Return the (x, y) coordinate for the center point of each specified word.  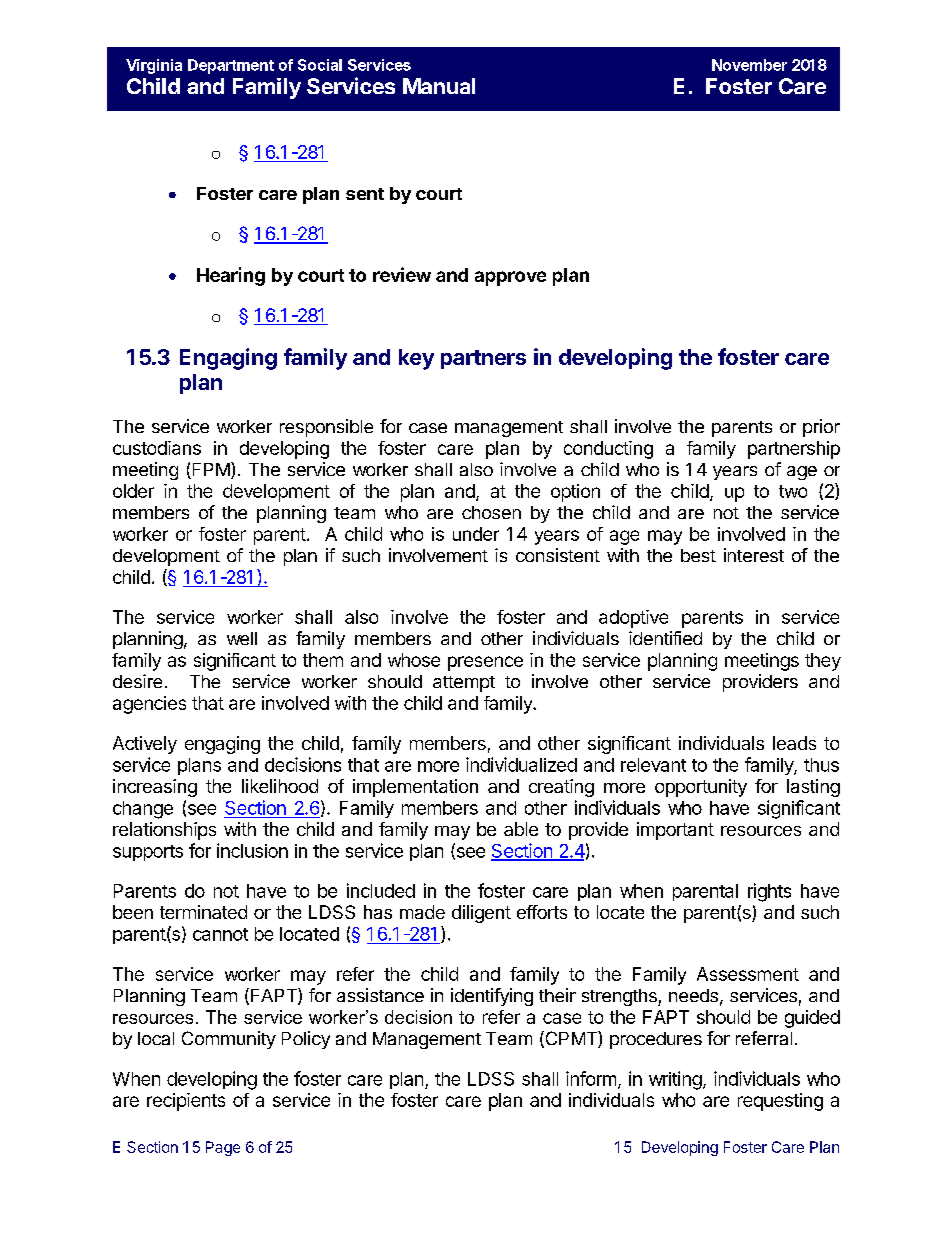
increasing (155, 788)
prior (821, 428)
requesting (780, 1102)
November (749, 65)
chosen (491, 512)
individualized (521, 764)
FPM (211, 470)
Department (231, 66)
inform (591, 1078)
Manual (439, 86)
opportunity (701, 788)
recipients (186, 1102)
